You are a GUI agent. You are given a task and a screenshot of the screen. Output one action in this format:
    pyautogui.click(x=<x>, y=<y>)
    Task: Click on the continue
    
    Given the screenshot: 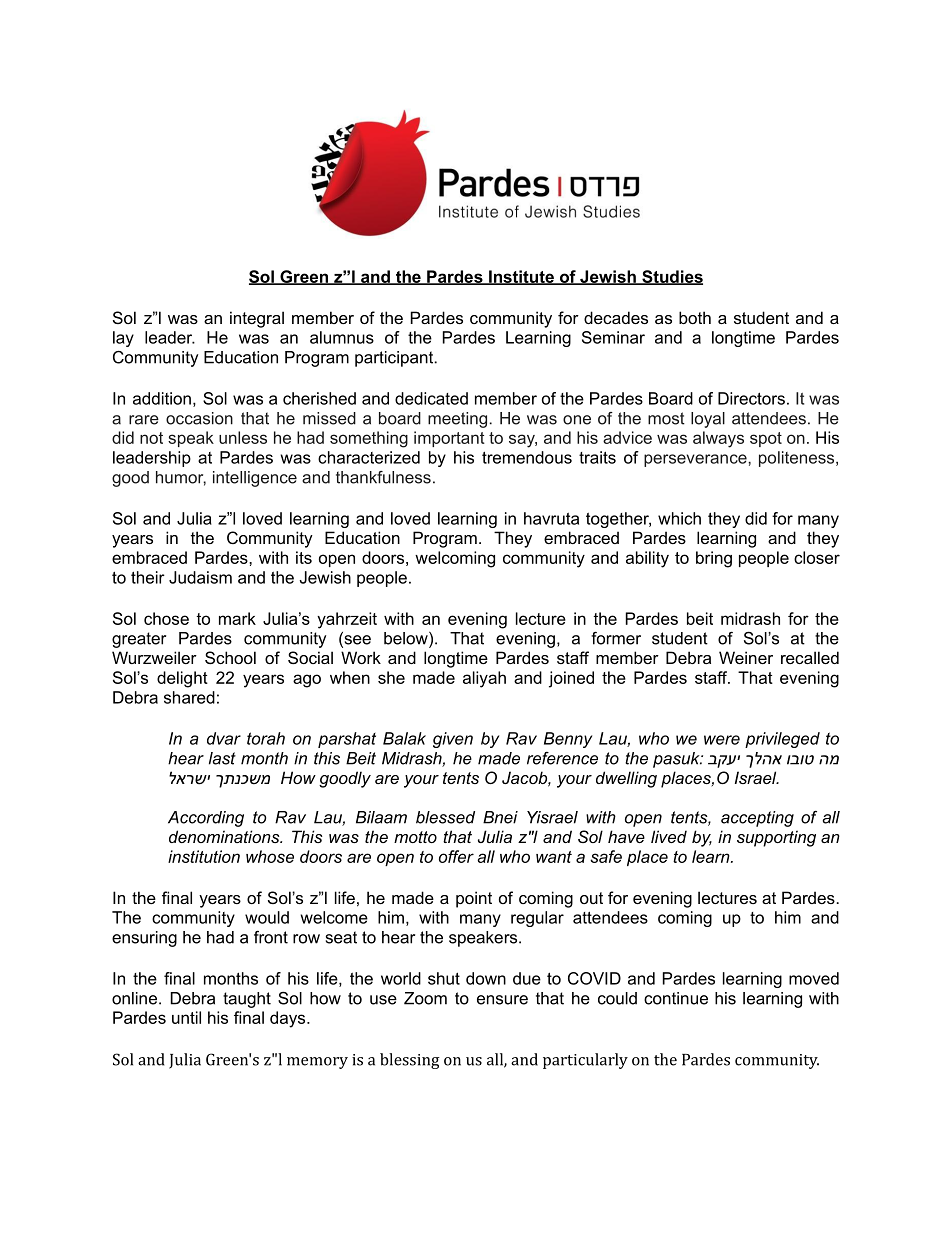 What is the action you would take?
    pyautogui.click(x=676, y=998)
